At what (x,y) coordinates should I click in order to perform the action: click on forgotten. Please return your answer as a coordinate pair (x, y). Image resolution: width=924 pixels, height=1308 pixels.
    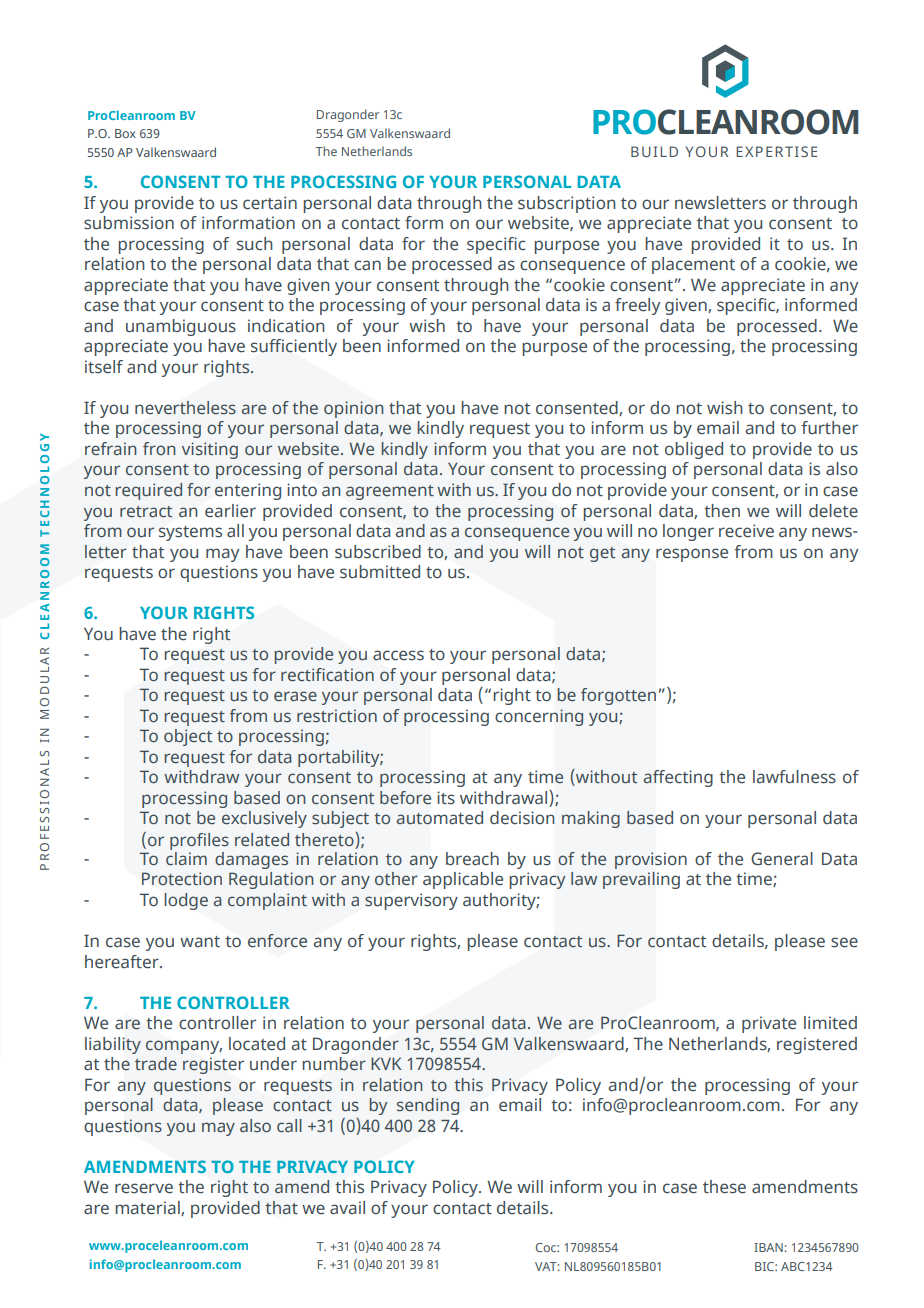
    Looking at the image, I should click on (618, 696).
